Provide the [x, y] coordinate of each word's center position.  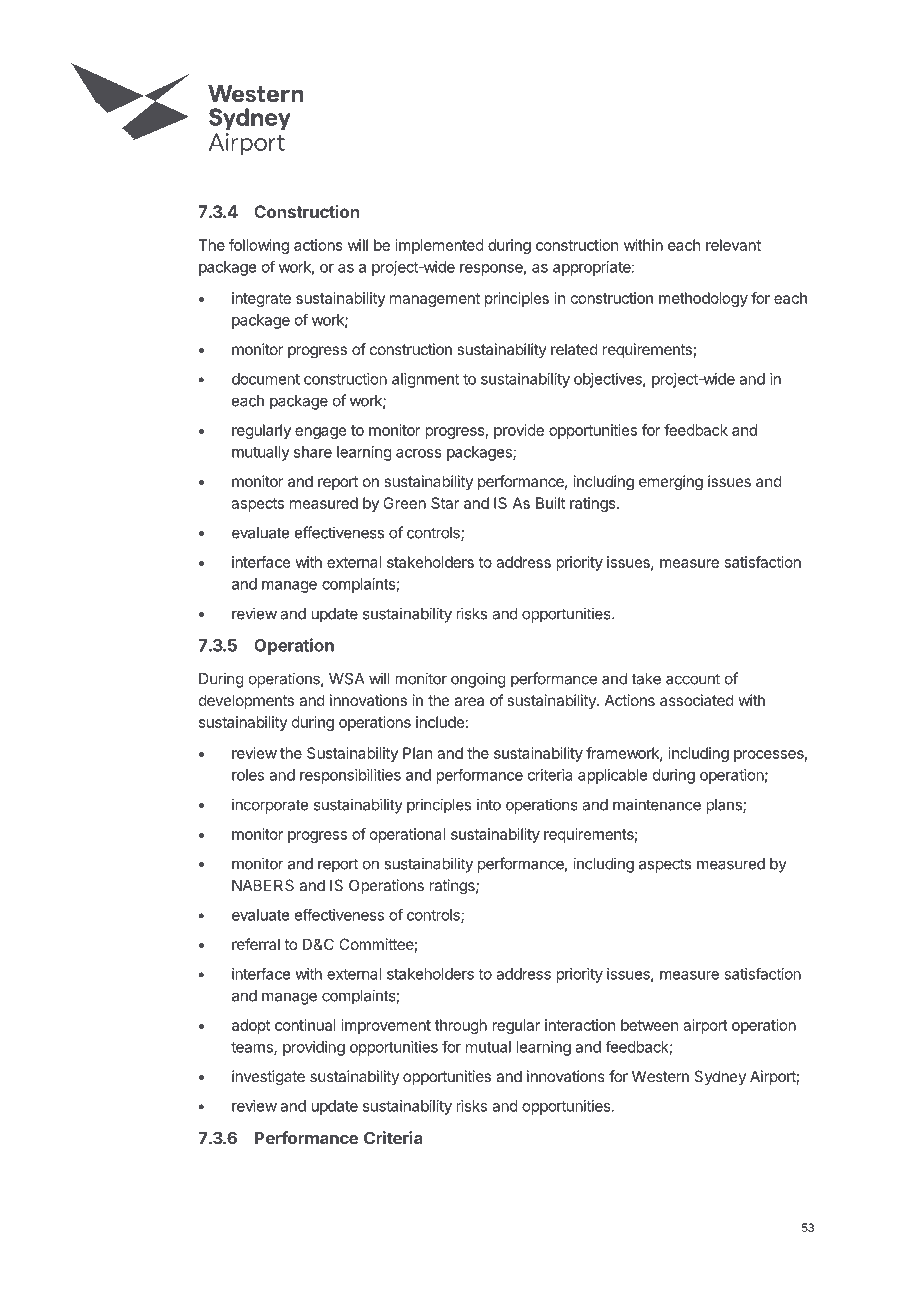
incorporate [270, 806]
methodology [703, 299]
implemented [440, 246]
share [313, 452]
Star [445, 503]
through [461, 1026]
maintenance [657, 804]
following [259, 246]
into [489, 804]
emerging [671, 483]
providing [314, 1048]
